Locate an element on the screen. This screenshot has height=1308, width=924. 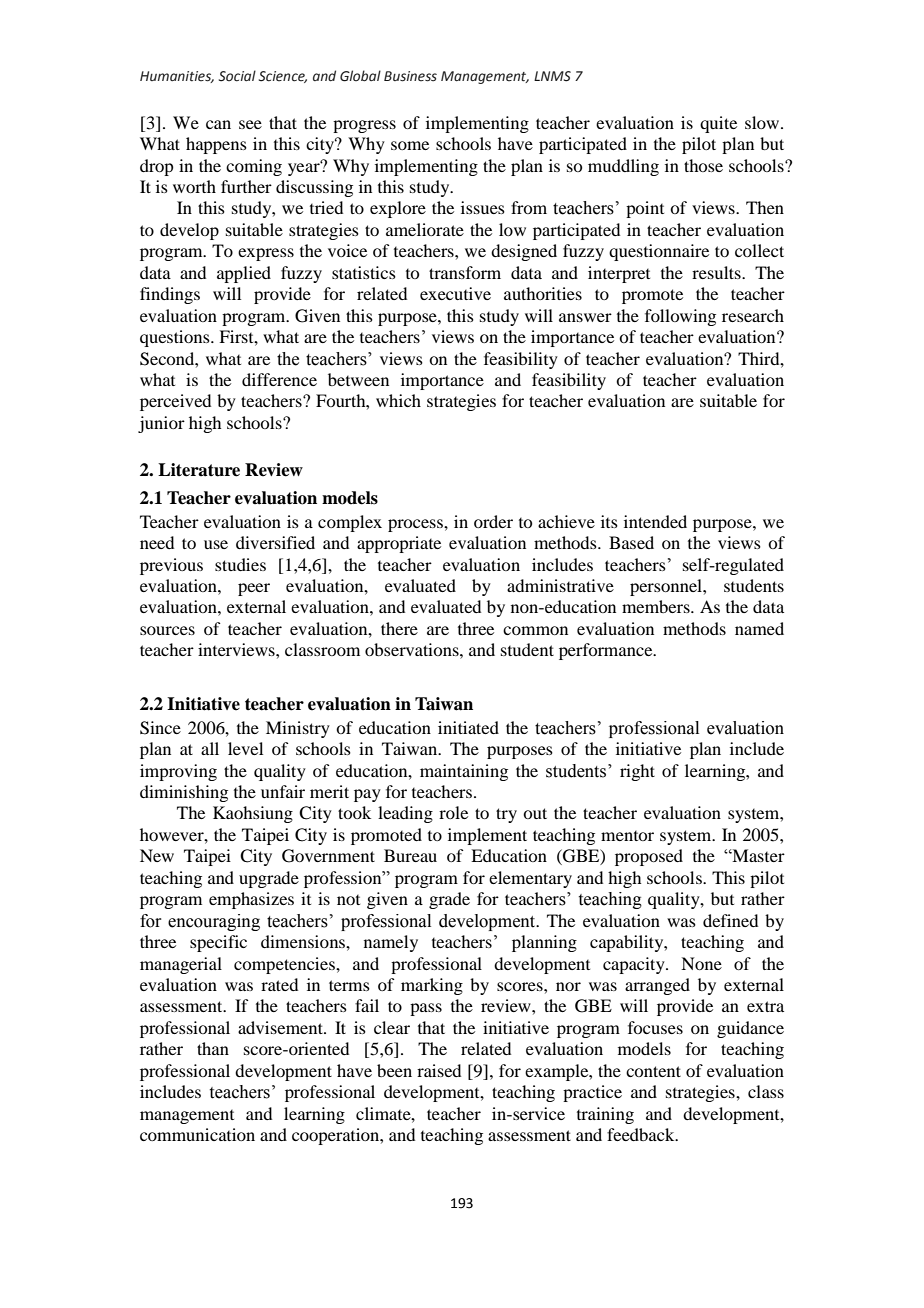
quite is located at coordinates (718, 124).
